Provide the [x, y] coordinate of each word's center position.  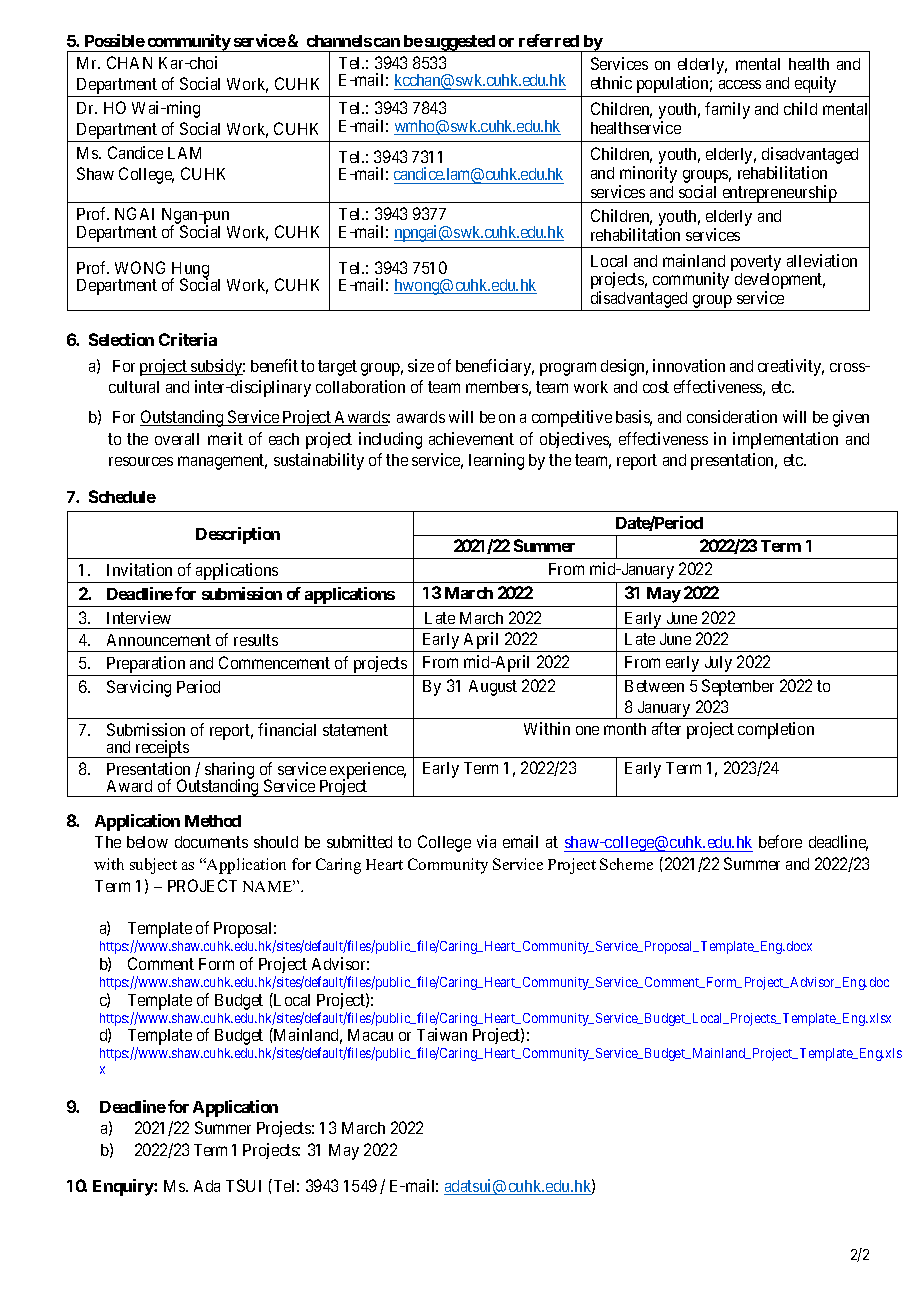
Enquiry [124, 1187]
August [493, 688]
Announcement [159, 640]
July [718, 664]
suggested [459, 43]
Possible [115, 40]
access [740, 84]
